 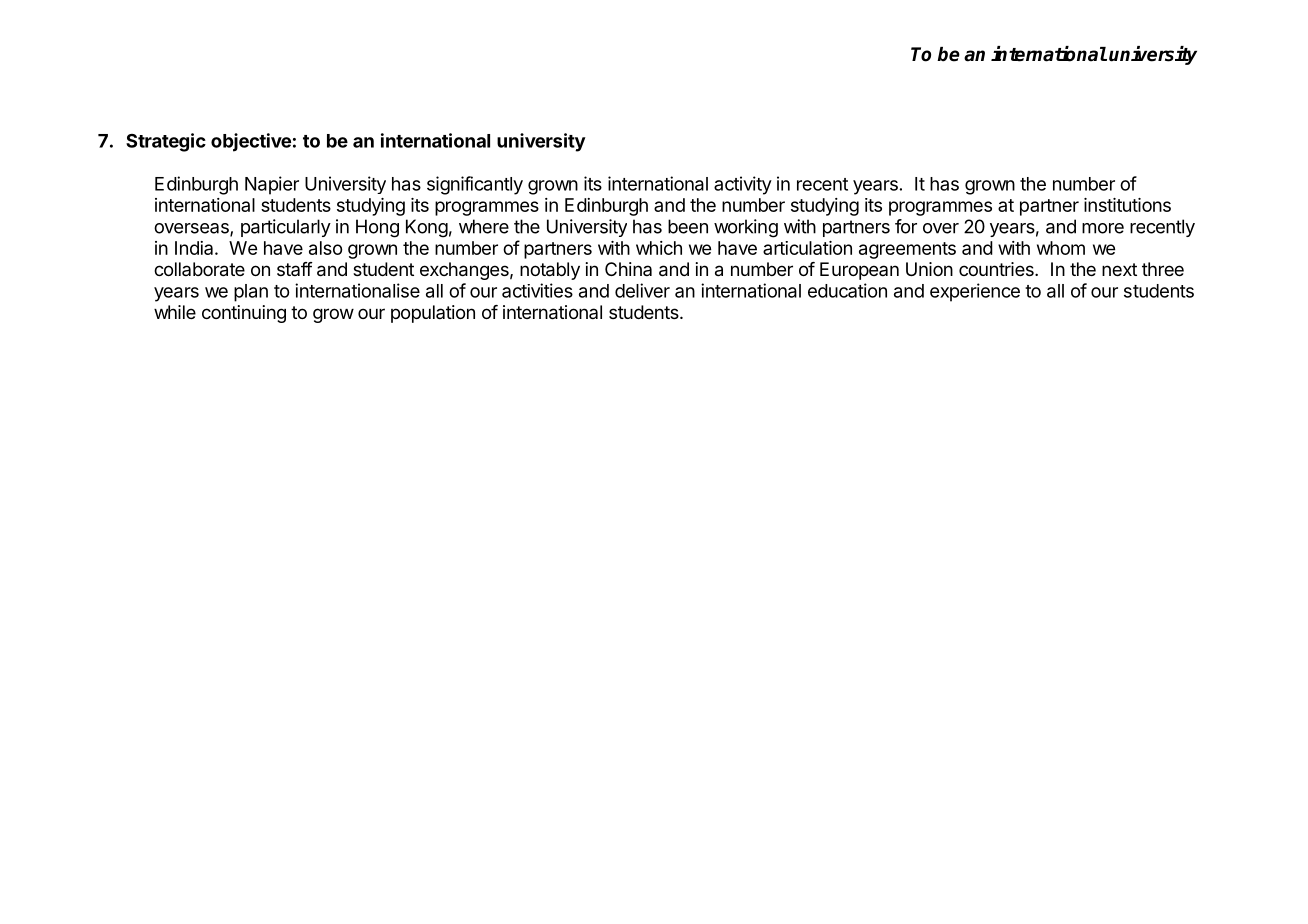 I want to click on institutions, so click(x=1127, y=205).
